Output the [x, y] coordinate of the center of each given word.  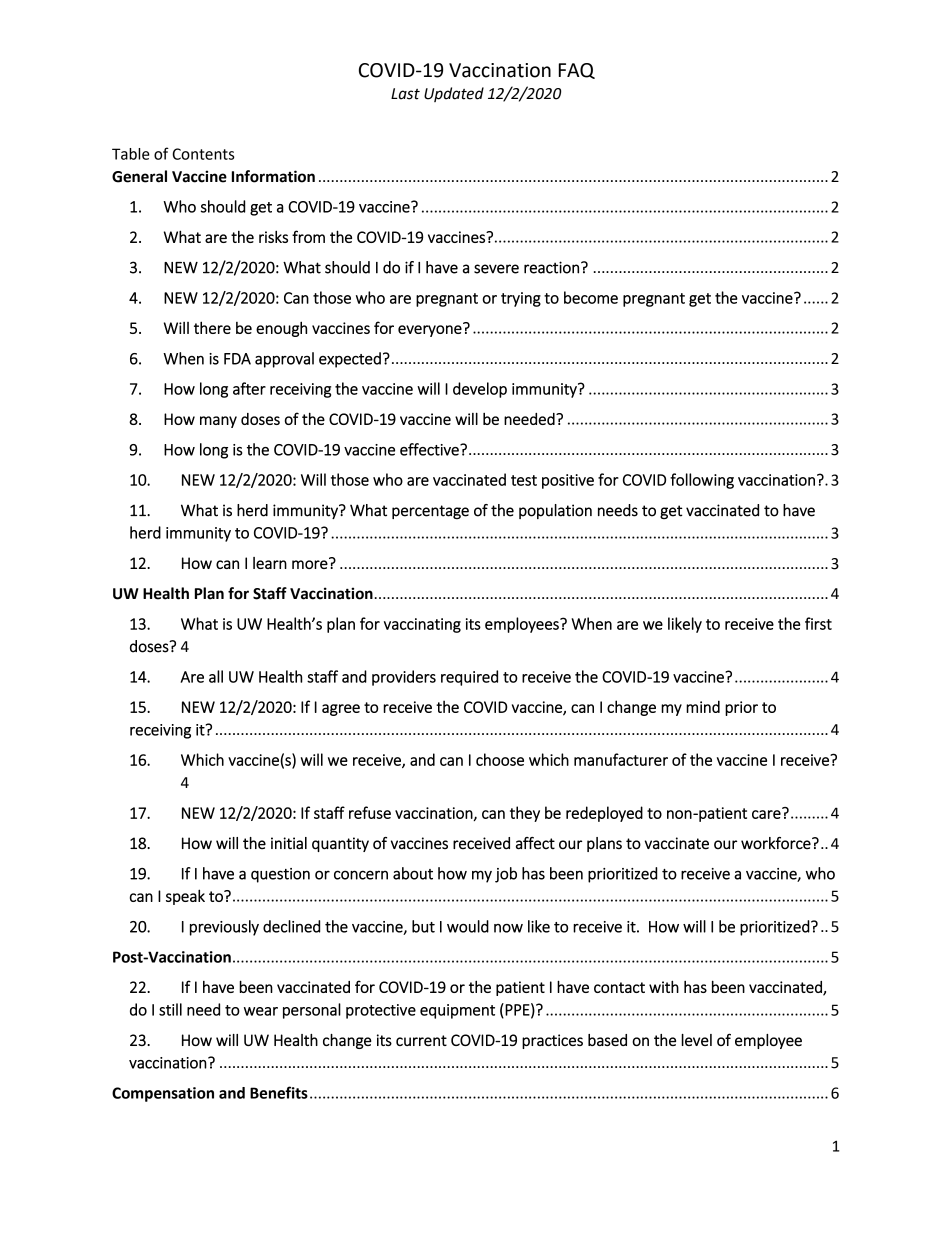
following [702, 481]
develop [480, 390]
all [216, 676]
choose [500, 759]
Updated [454, 94]
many [218, 422]
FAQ [577, 71]
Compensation [163, 1094]
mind [703, 706]
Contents [203, 154]
